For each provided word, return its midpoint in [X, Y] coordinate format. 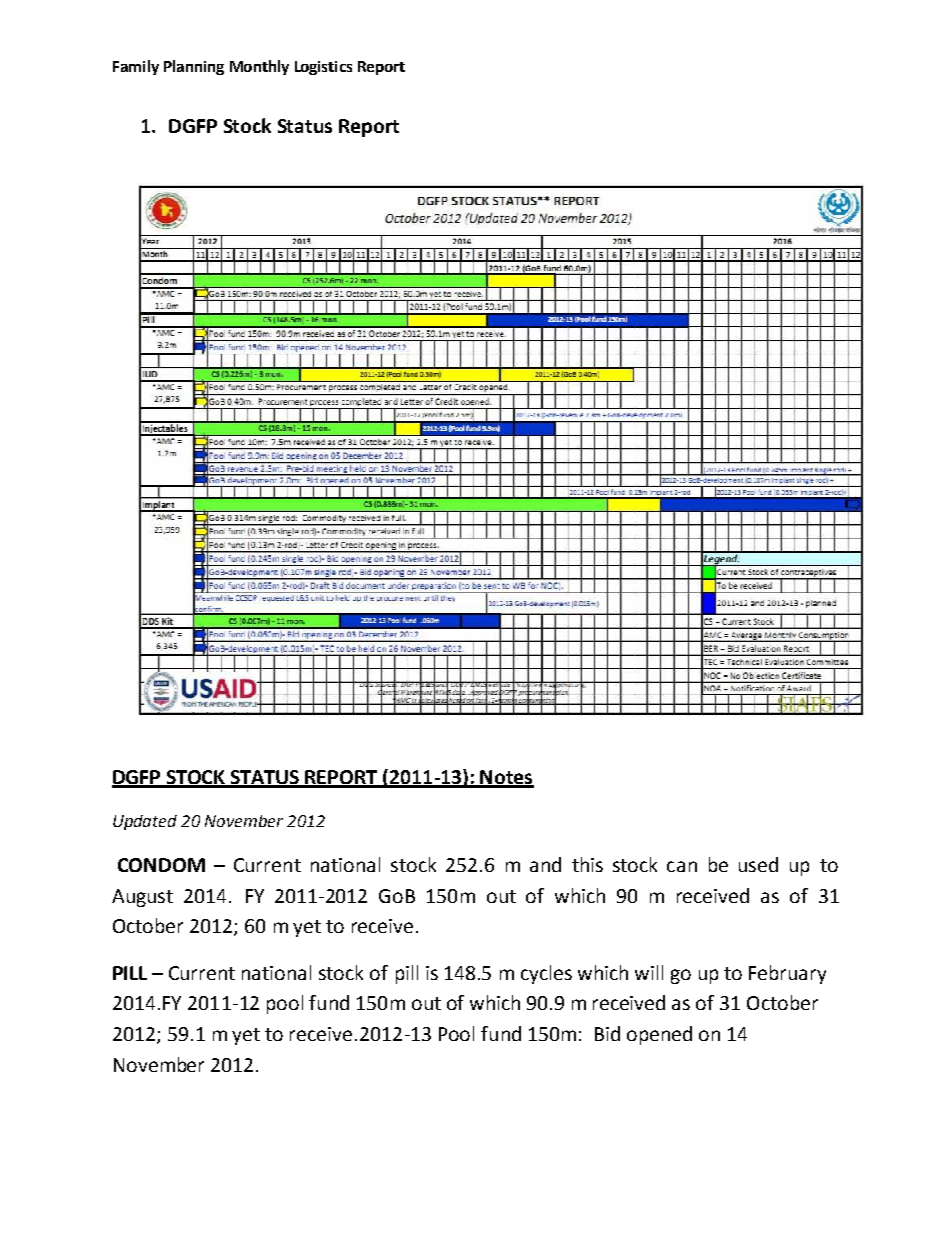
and [545, 864]
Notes [506, 778]
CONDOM [161, 865]
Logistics [323, 68]
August [142, 898]
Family [136, 67]
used [758, 864]
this [587, 864]
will [649, 972]
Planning [194, 67]
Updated [145, 822]
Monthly [259, 67]
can [682, 866]
